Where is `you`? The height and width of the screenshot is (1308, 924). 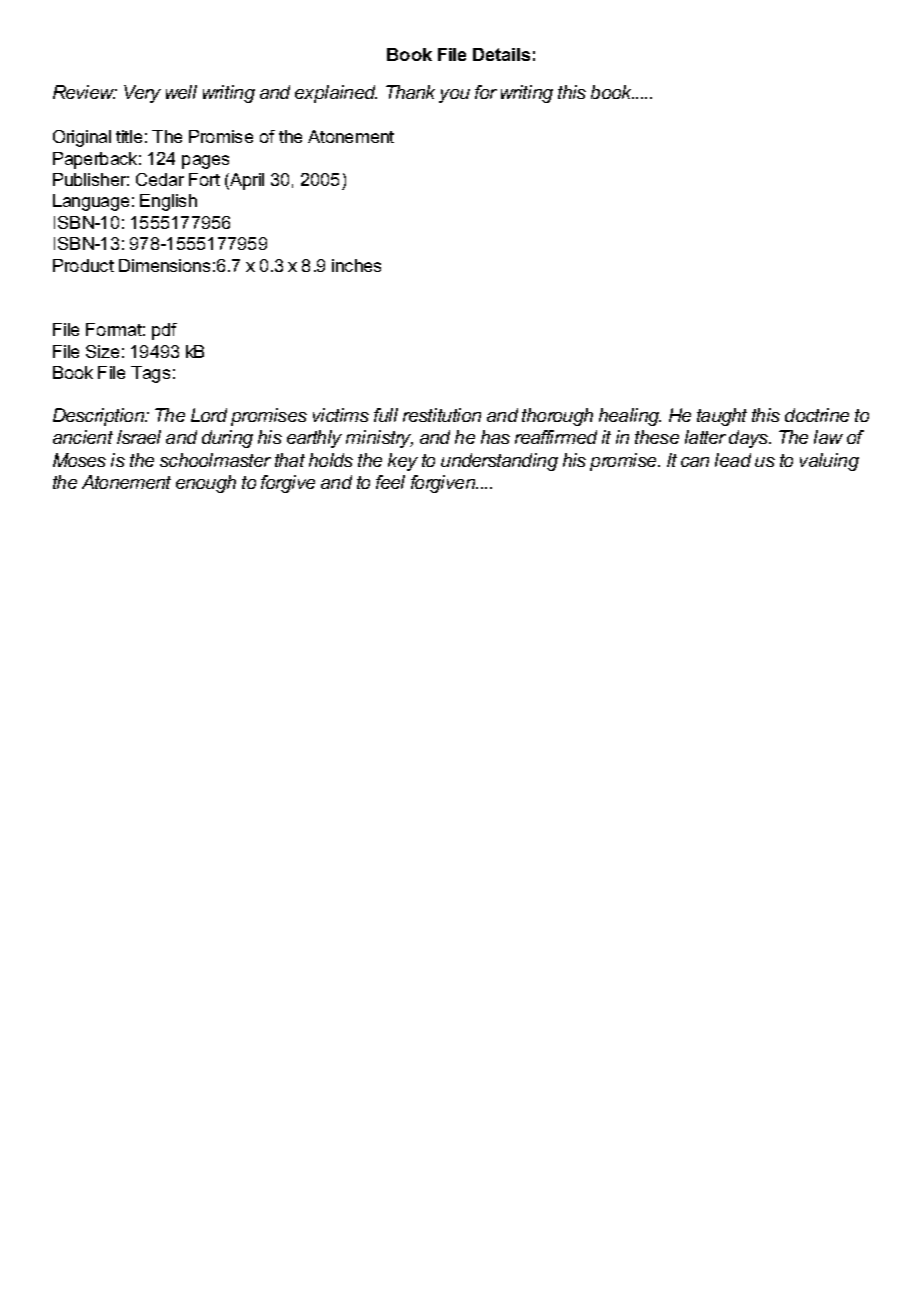
you is located at coordinates (454, 96).
